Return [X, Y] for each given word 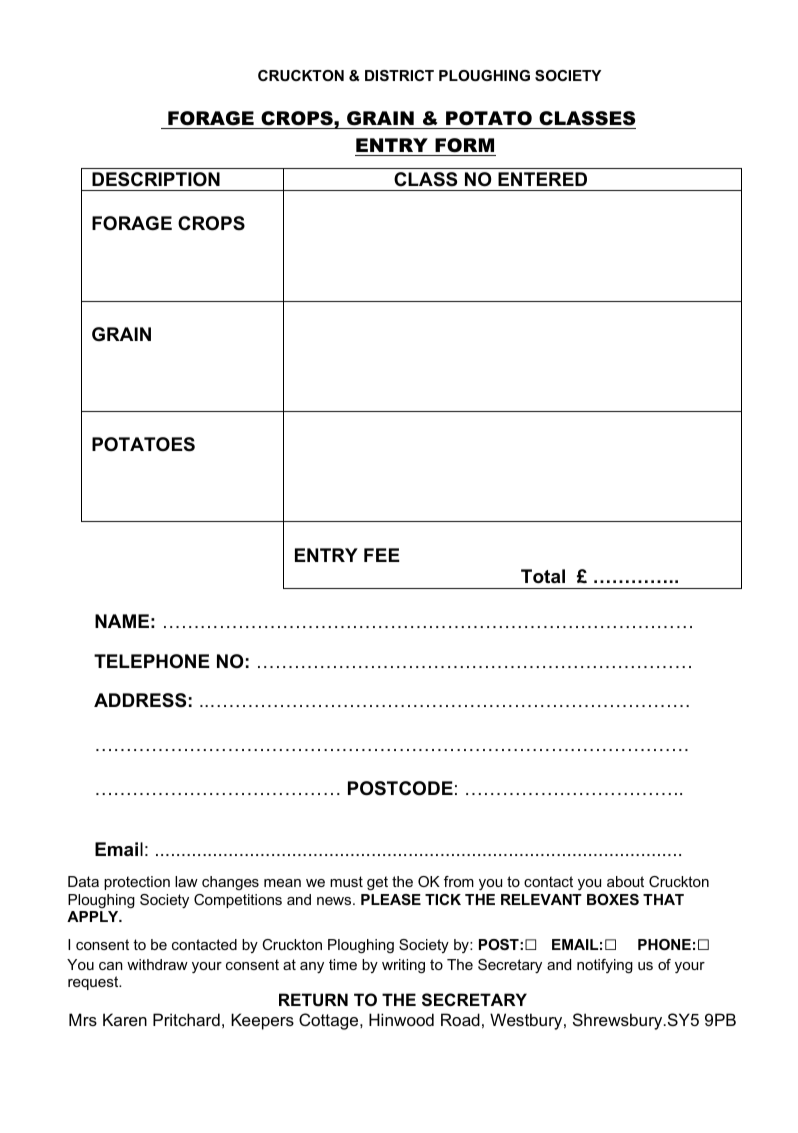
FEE [382, 555]
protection [137, 883]
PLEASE [391, 899]
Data [83, 881]
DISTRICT [399, 75]
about [625, 881]
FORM [464, 145]
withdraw [157, 964]
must [346, 881]
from [459, 881]
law [186, 881]
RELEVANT [541, 899]
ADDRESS [140, 700]
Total [543, 576]
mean [282, 883]
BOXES [613, 899]
